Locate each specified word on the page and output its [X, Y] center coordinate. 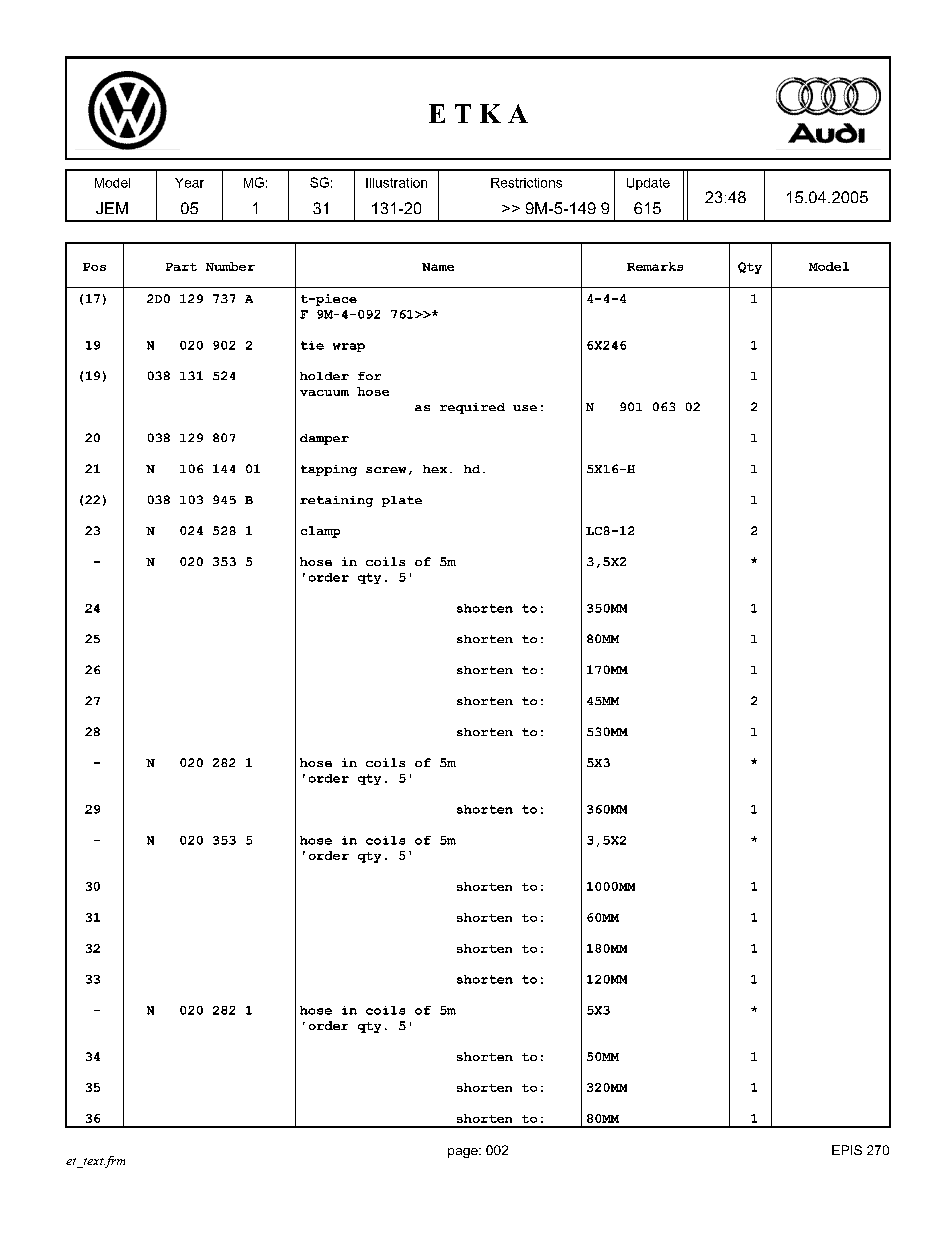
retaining [336, 501]
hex [435, 469]
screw [386, 470]
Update [648, 184]
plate [402, 501]
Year [189, 183]
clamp [320, 532]
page [464, 1153]
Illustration [396, 183]
